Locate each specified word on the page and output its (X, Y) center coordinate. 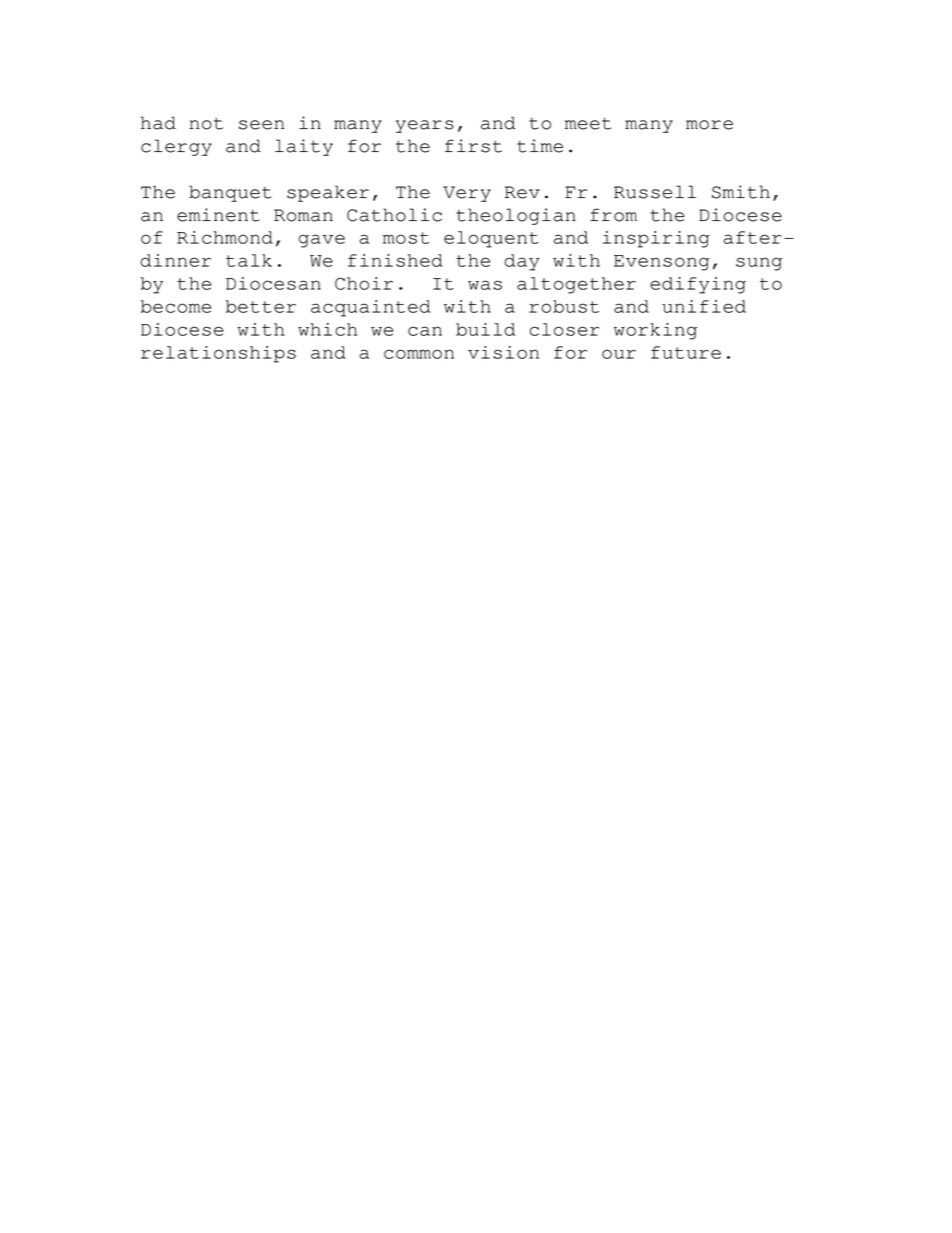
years (425, 126)
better (261, 306)
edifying (698, 285)
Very (467, 194)
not (206, 124)
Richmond (225, 237)
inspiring (656, 239)
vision (503, 352)
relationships (218, 354)
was (485, 285)
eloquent (491, 239)
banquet (230, 193)
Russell (655, 192)
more (709, 125)
